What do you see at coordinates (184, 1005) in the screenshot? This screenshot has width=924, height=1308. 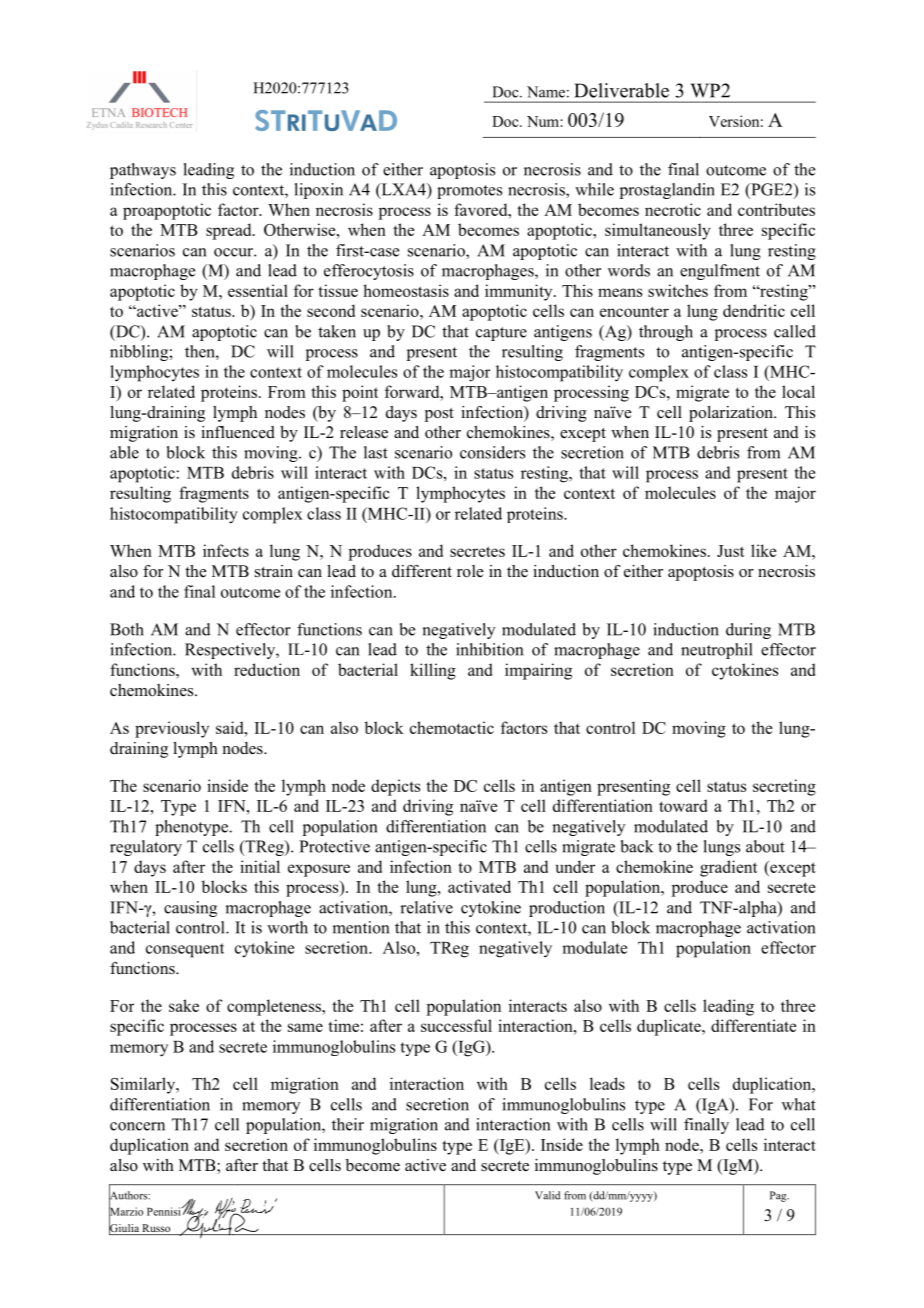 I see `sake` at bounding box center [184, 1005].
